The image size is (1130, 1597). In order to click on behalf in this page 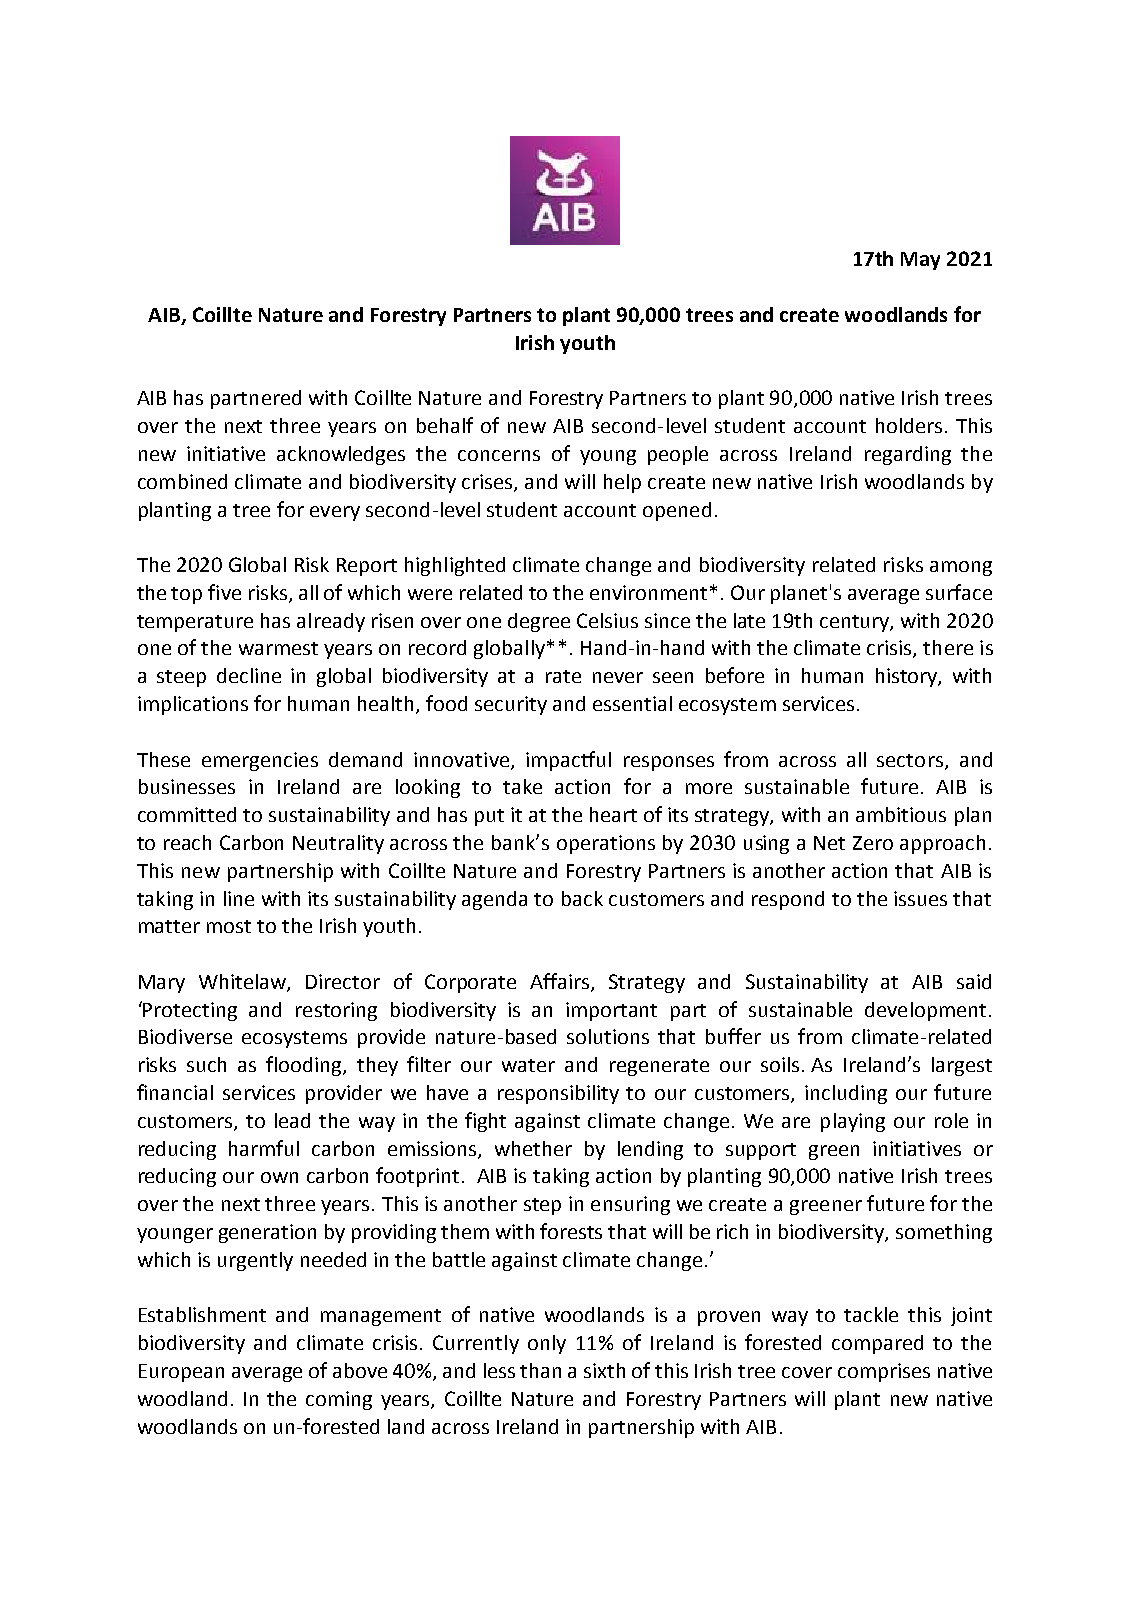, I will do `click(445, 425)`.
